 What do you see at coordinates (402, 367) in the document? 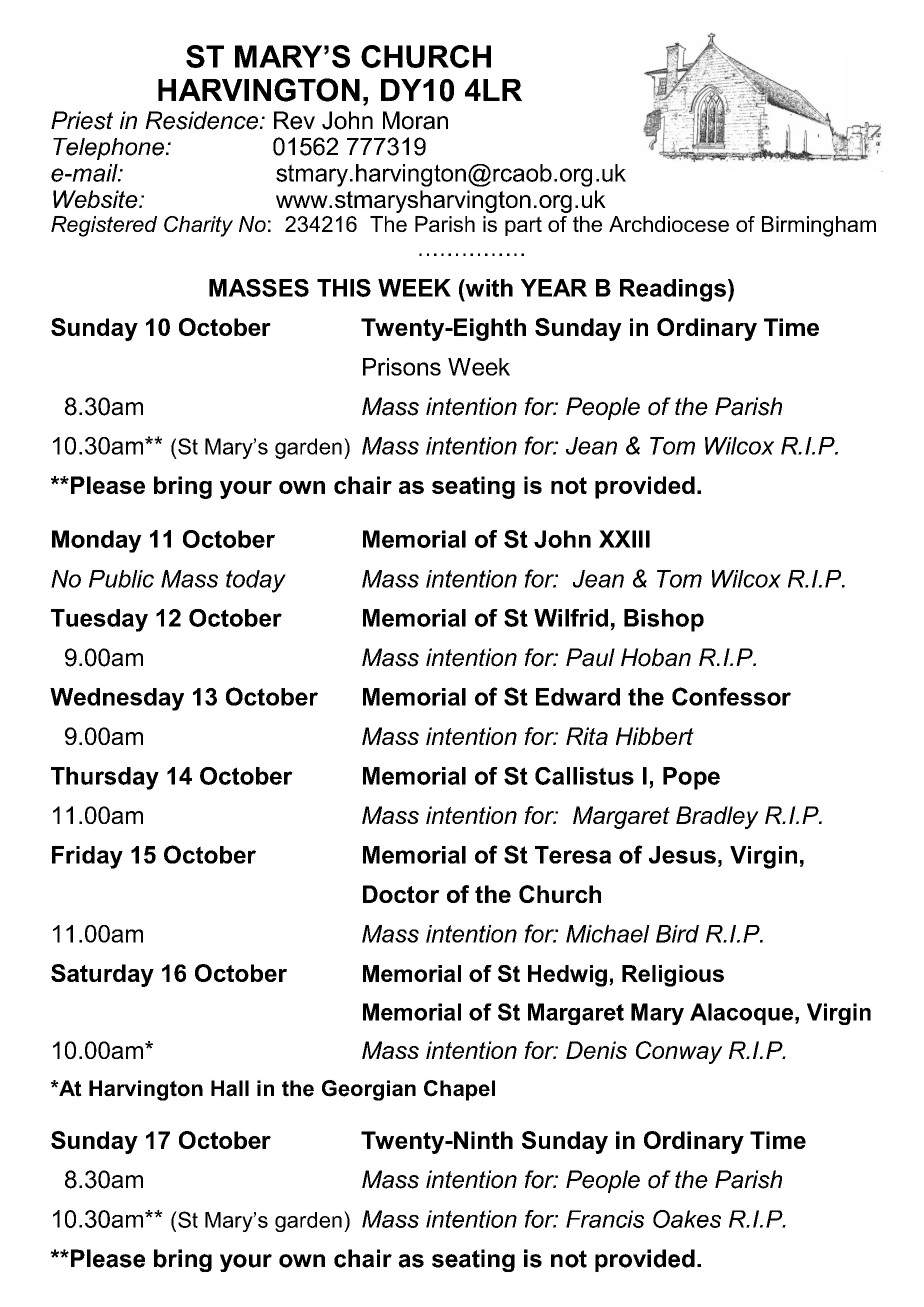
I see `Prisons` at bounding box center [402, 367].
